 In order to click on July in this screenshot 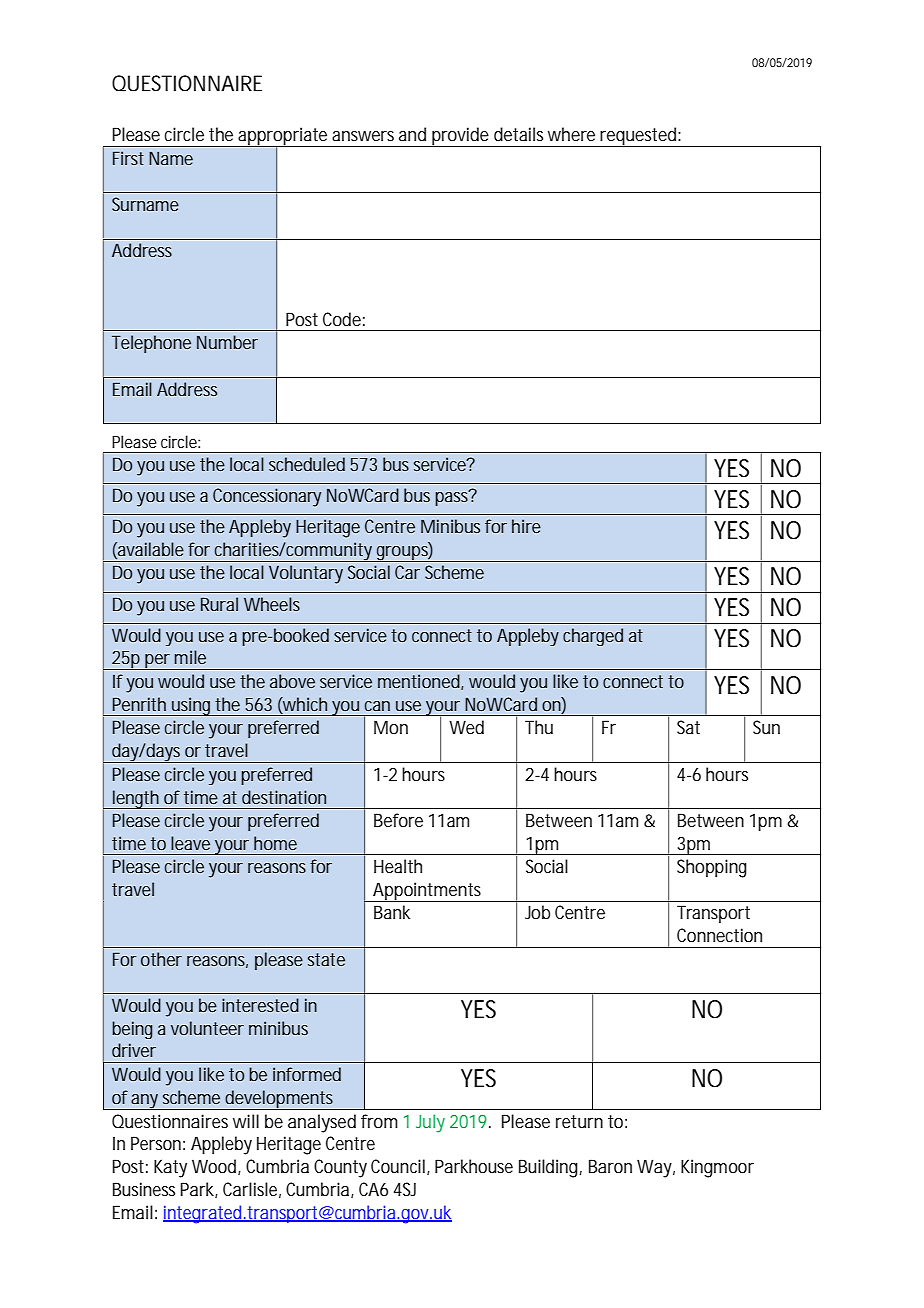, I will do `click(430, 1123)`.
